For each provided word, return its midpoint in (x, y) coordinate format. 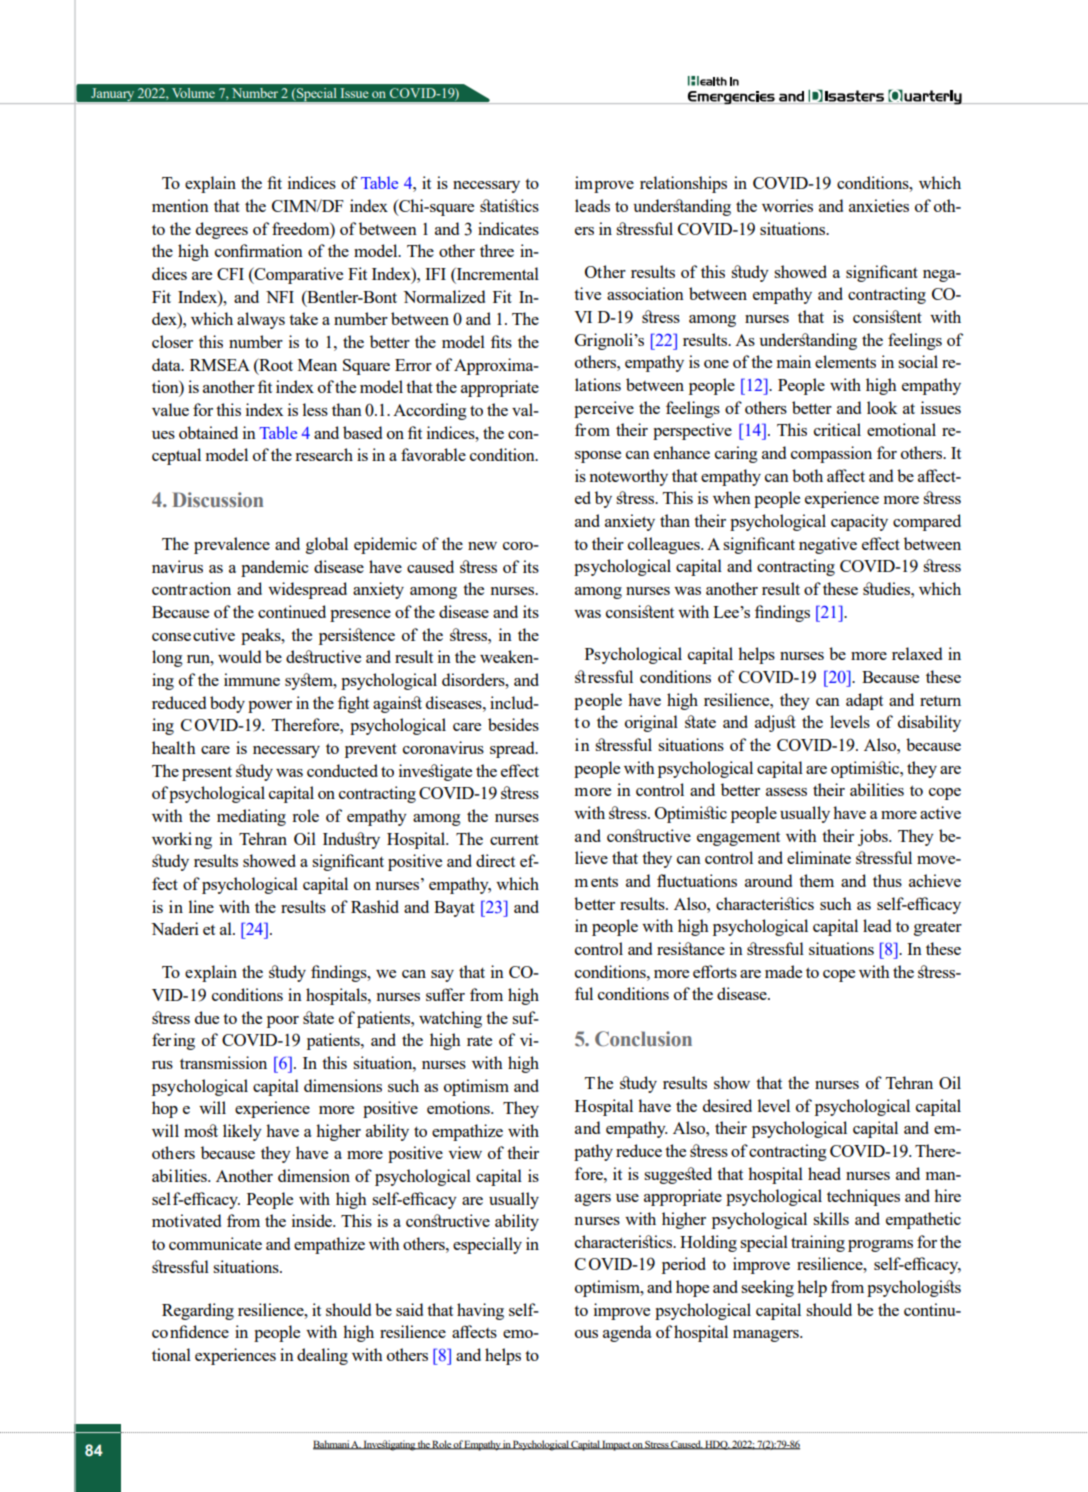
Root (275, 364)
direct (495, 860)
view (465, 1152)
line (201, 906)
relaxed (917, 653)
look (882, 407)
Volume (193, 93)
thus (887, 880)
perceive (604, 409)
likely (242, 1132)
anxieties (879, 205)
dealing (322, 1356)
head (824, 1173)
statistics (509, 205)
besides (513, 724)
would (239, 656)
